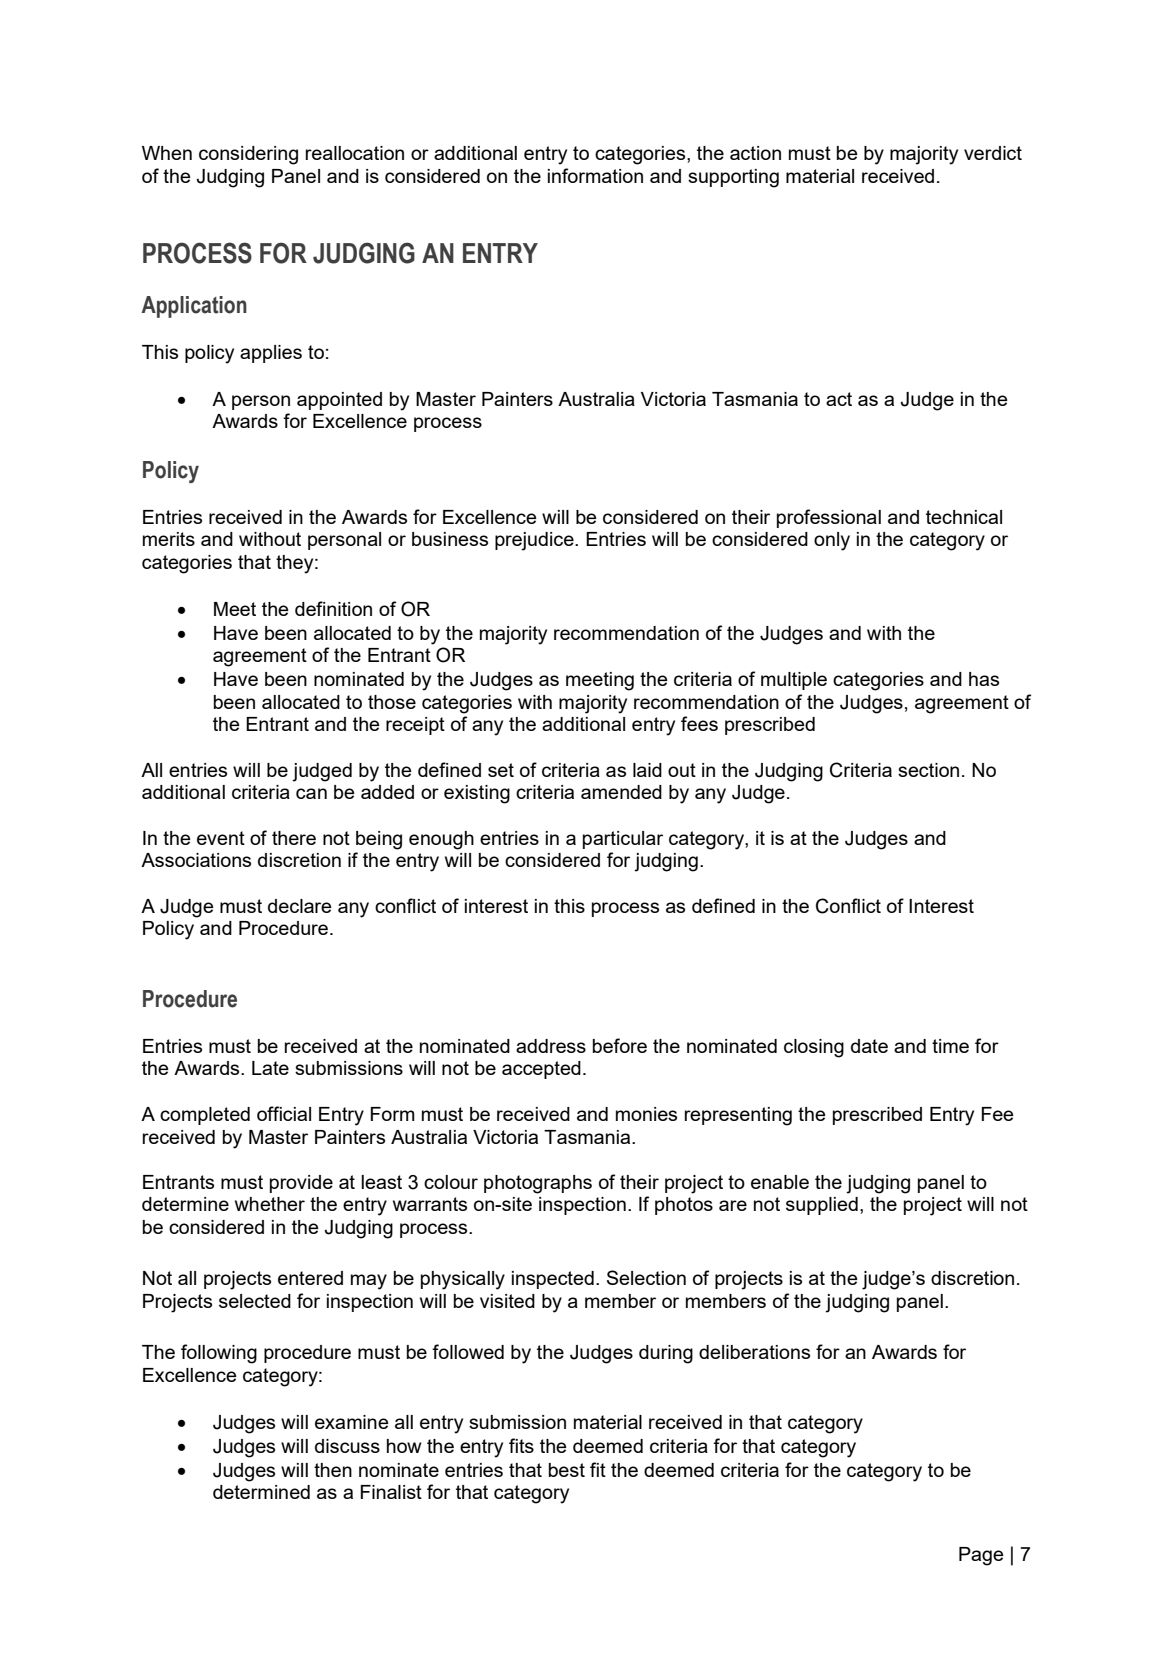 The height and width of the page is (1658, 1173). What do you see at coordinates (270, 1068) in the page?
I see `Late` at bounding box center [270, 1068].
